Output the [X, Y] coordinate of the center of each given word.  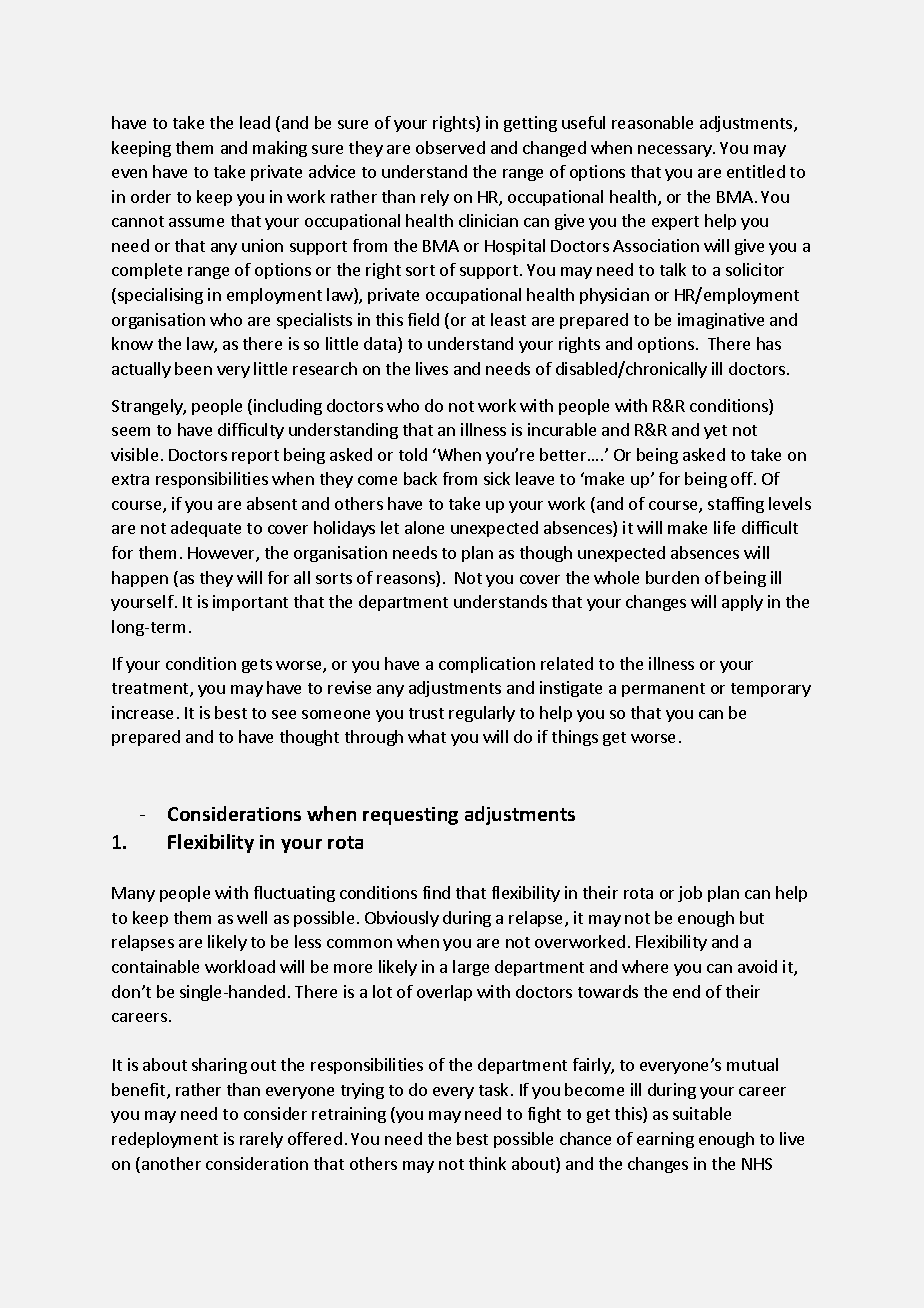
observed [450, 147]
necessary [676, 151]
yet [715, 432]
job [690, 894]
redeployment [165, 1140]
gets [257, 666]
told [413, 454]
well [252, 917]
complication [487, 665]
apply [742, 603]
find [436, 892]
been [193, 368]
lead [255, 122]
